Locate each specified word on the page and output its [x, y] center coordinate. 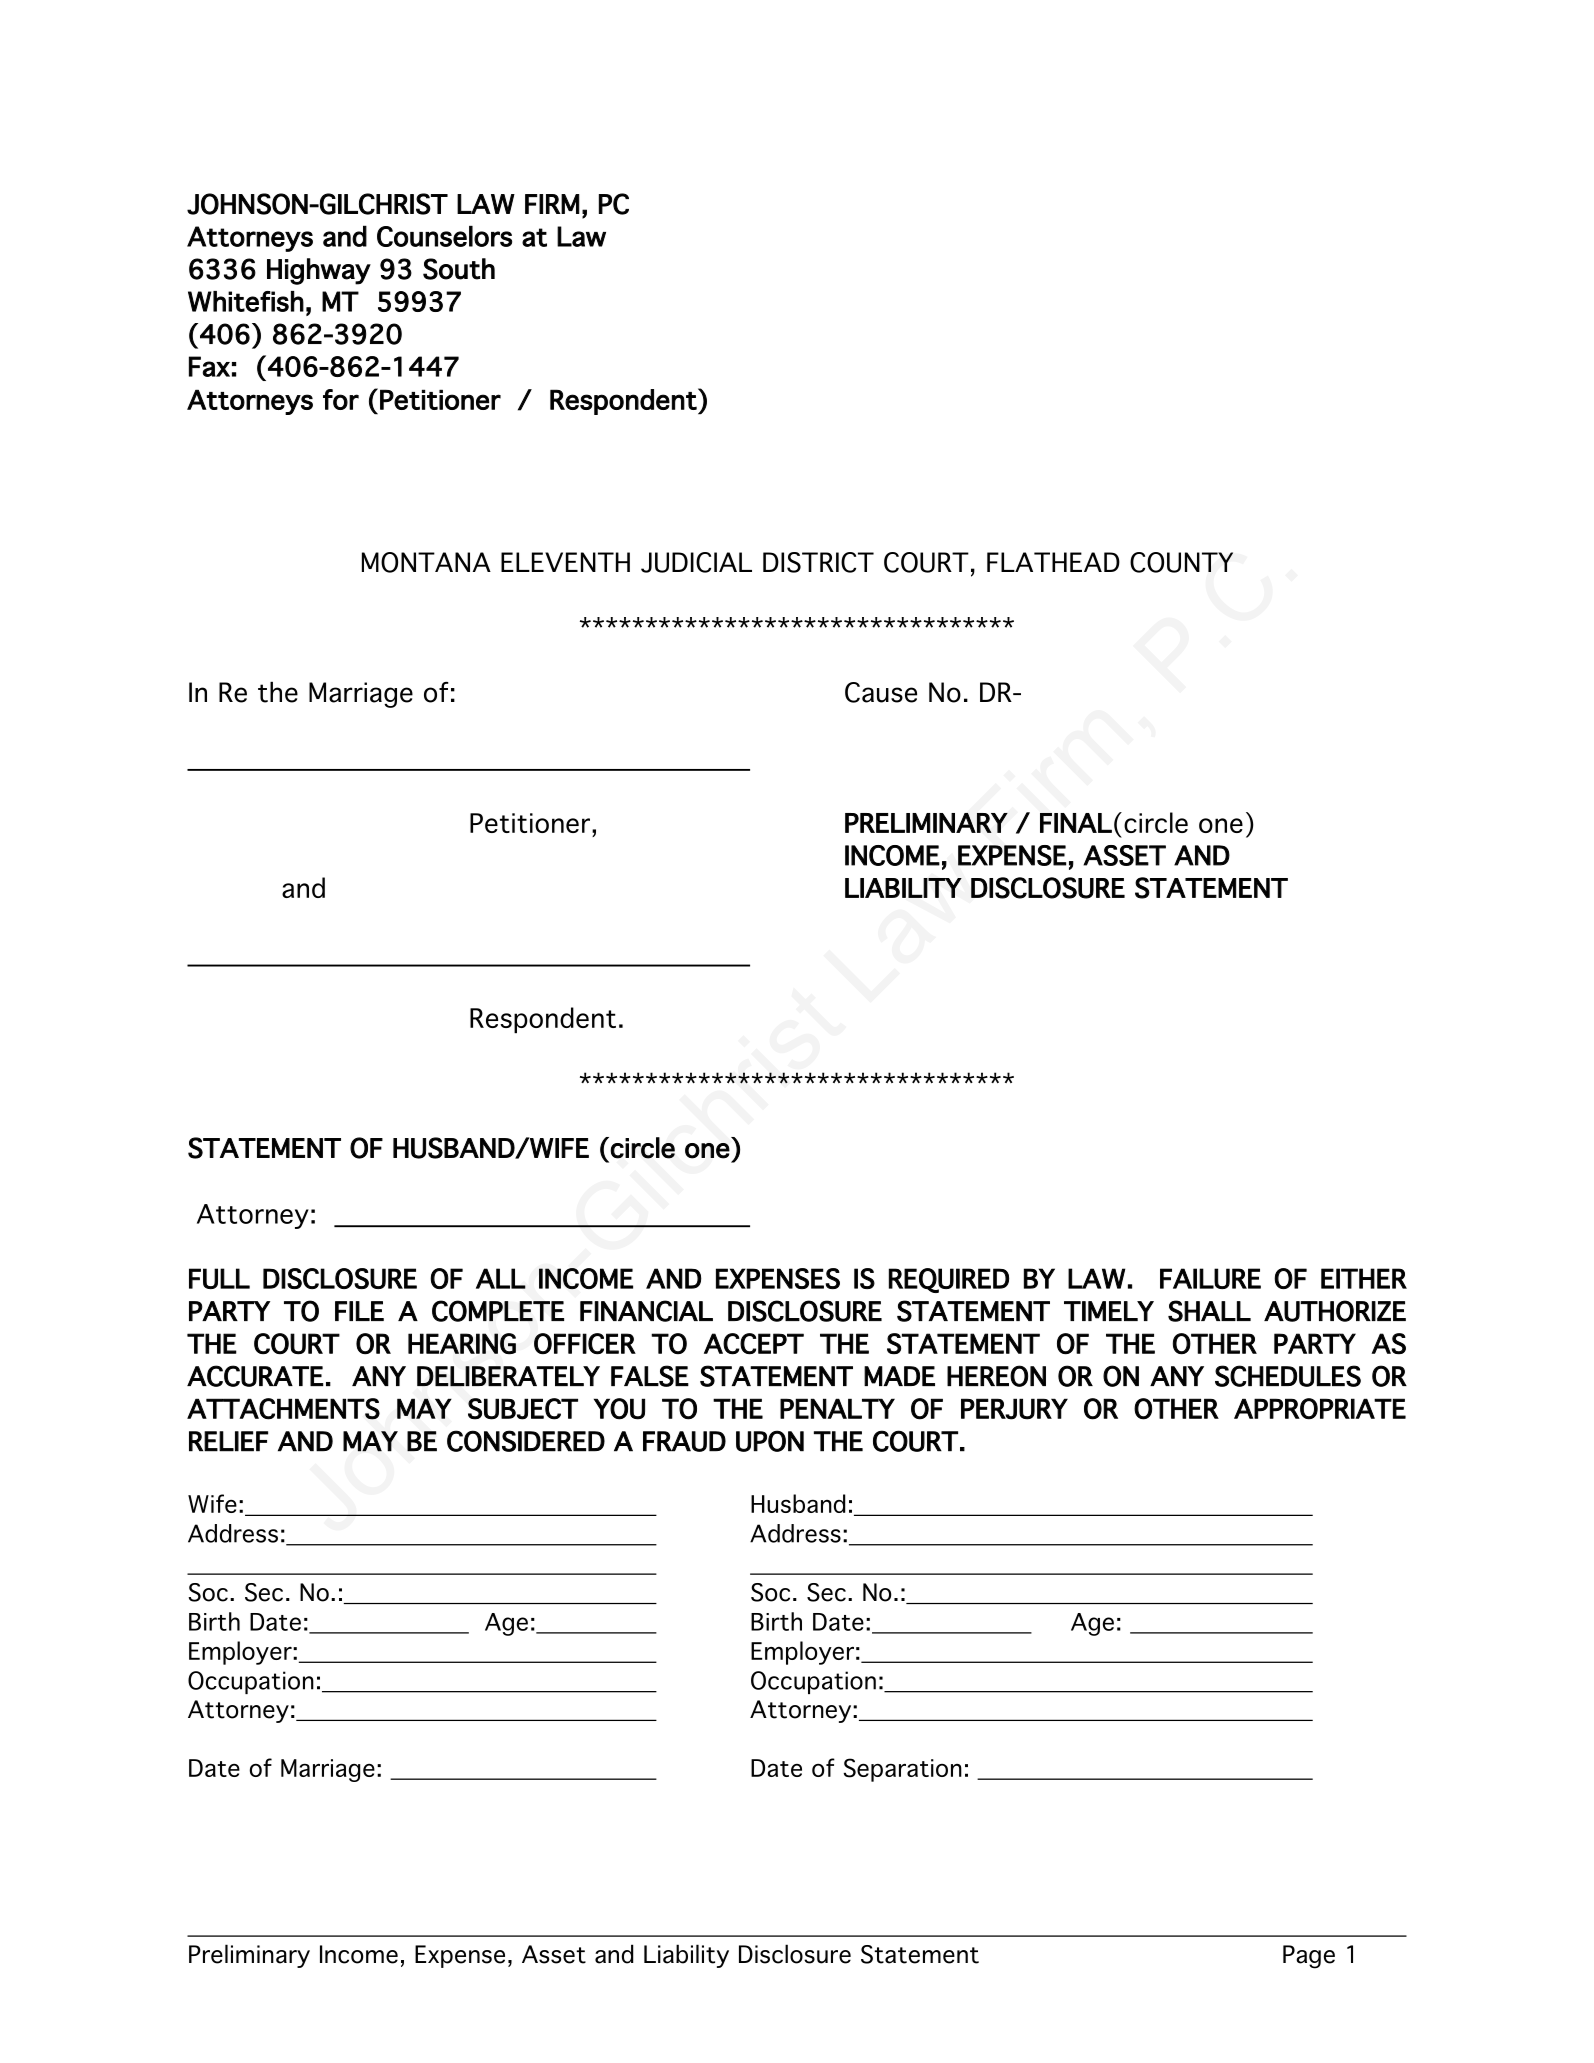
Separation [903, 1770]
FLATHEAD [1053, 562]
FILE [359, 1311]
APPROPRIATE [1320, 1409]
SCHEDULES [1288, 1376]
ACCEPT [754, 1344]
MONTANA [426, 562]
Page [1309, 1957]
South [459, 269]
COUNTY [1181, 562]
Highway [319, 271]
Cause [881, 692]
